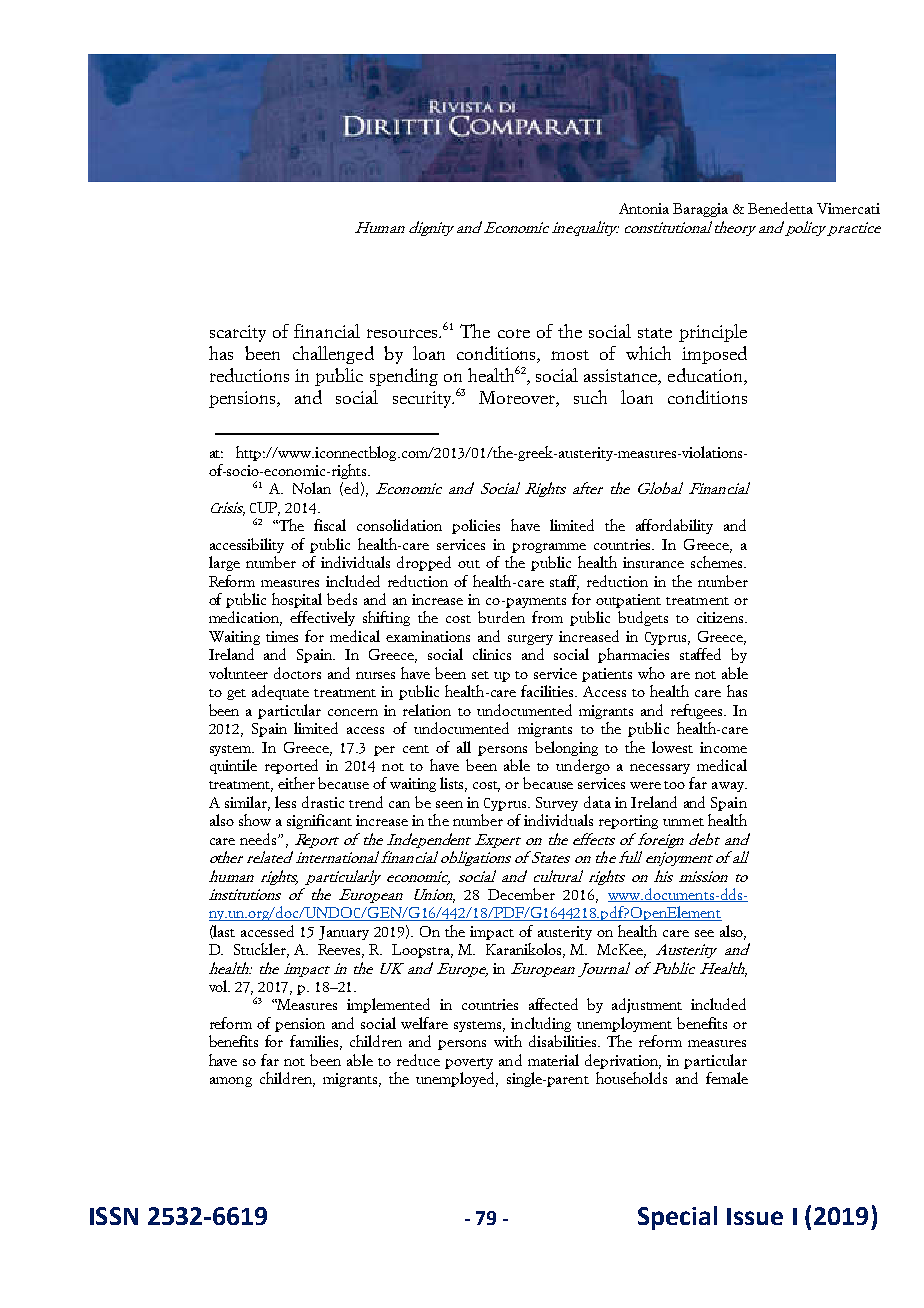 The width and height of the image is (924, 1308). Describe the element at coordinates (424, 563) in the image. I see `dropped` at that location.
